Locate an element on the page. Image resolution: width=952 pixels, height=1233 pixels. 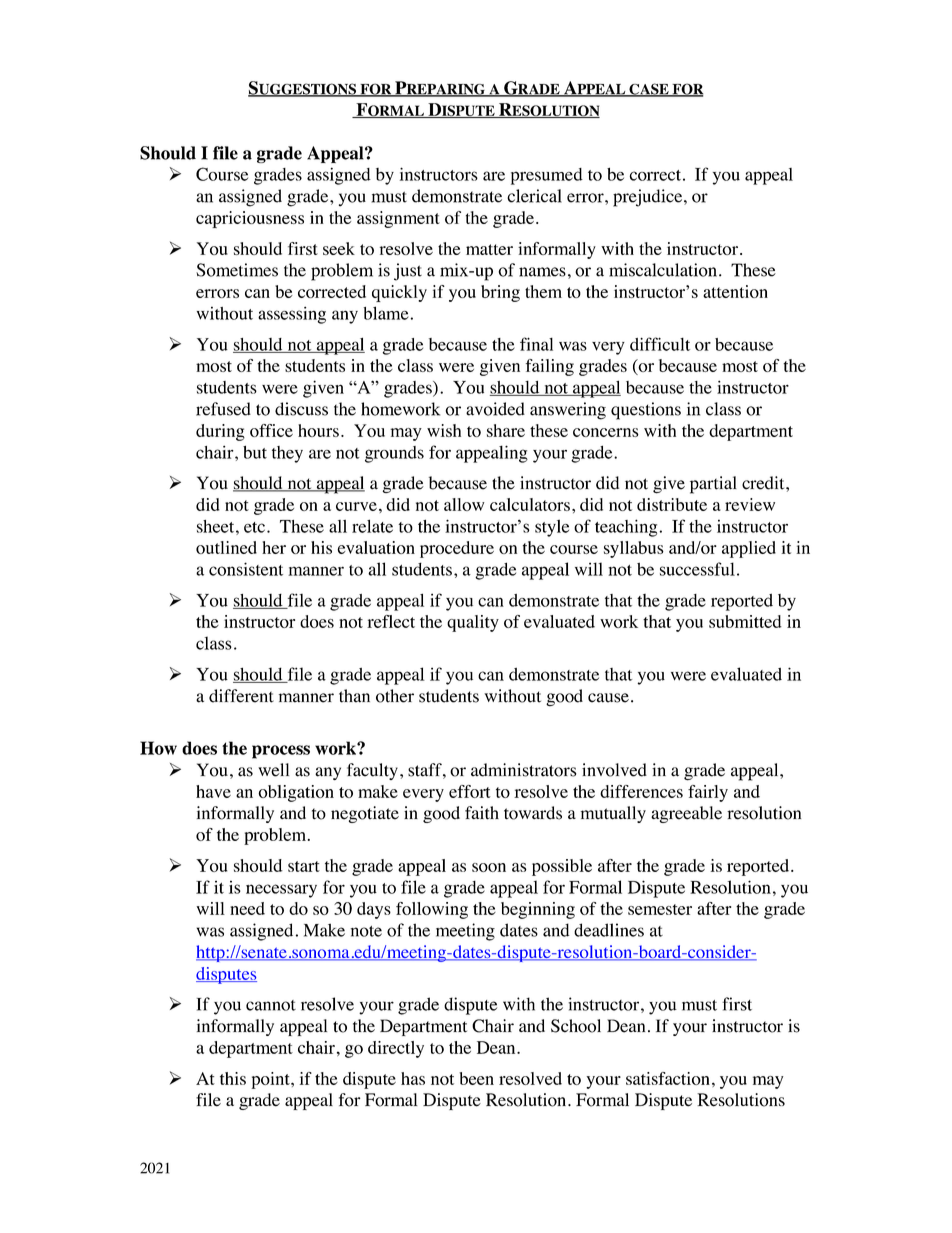
been is located at coordinates (476, 1078).
